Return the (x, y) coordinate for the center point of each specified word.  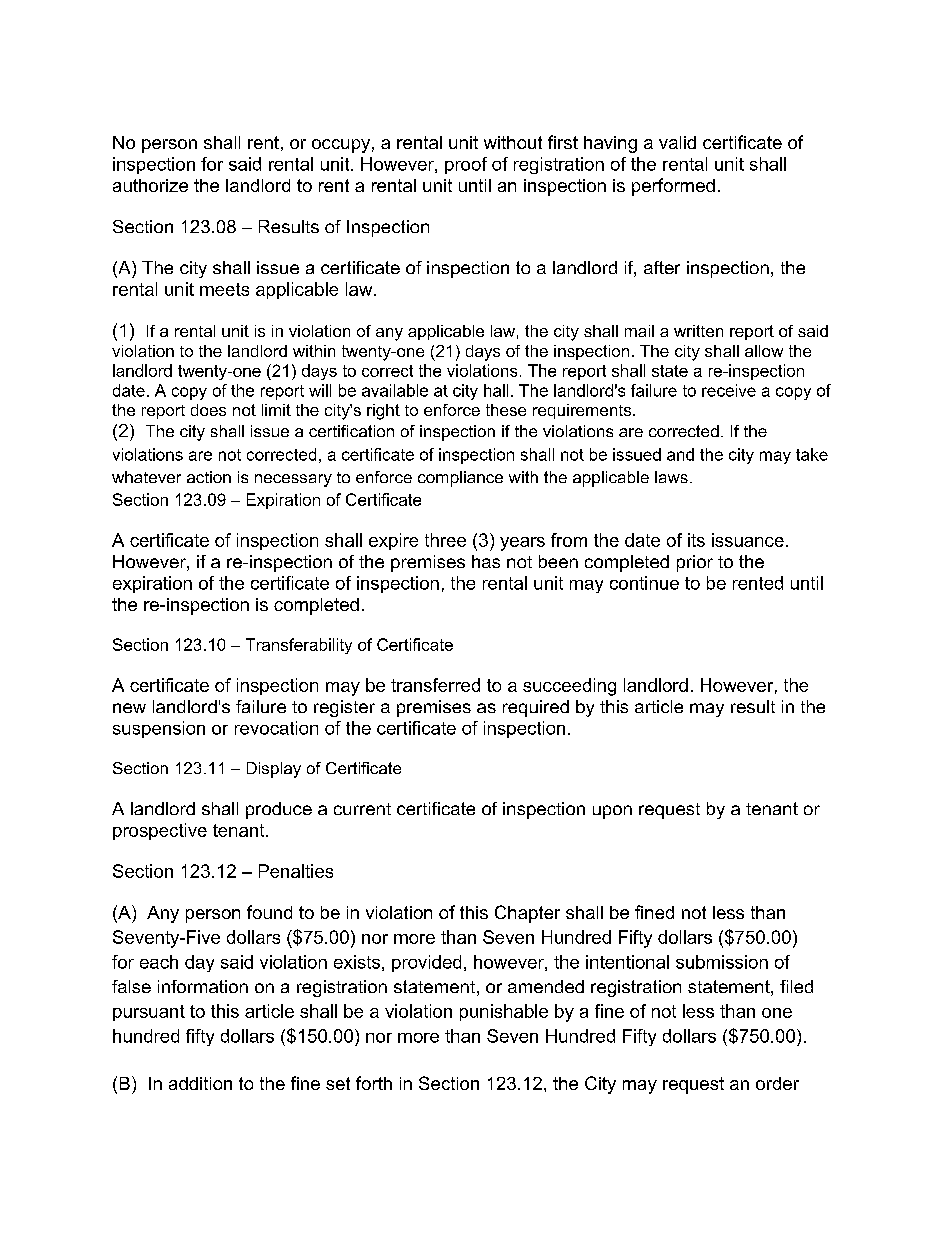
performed (673, 187)
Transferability (299, 646)
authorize (150, 185)
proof (466, 165)
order (777, 1083)
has (486, 561)
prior (695, 563)
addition (200, 1083)
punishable (504, 1012)
